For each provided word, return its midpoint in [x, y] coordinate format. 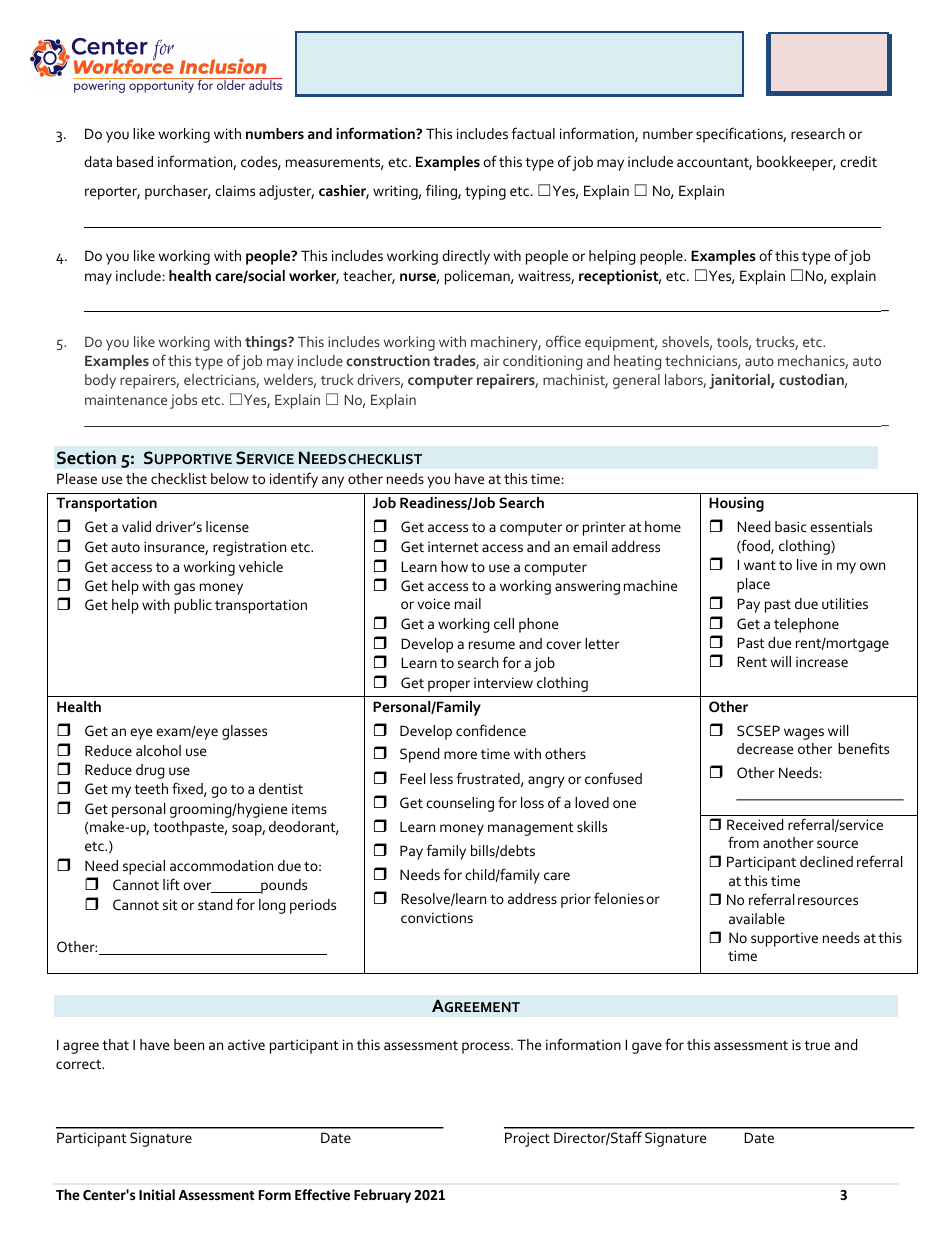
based [135, 161]
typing [485, 192]
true [817, 1045]
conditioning [542, 362]
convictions [437, 917]
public [193, 606]
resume [492, 645]
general [636, 381]
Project [527, 1139]
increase [822, 661]
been [189, 1044]
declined [826, 861]
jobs [183, 401]
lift [171, 884]
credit [858, 161]
